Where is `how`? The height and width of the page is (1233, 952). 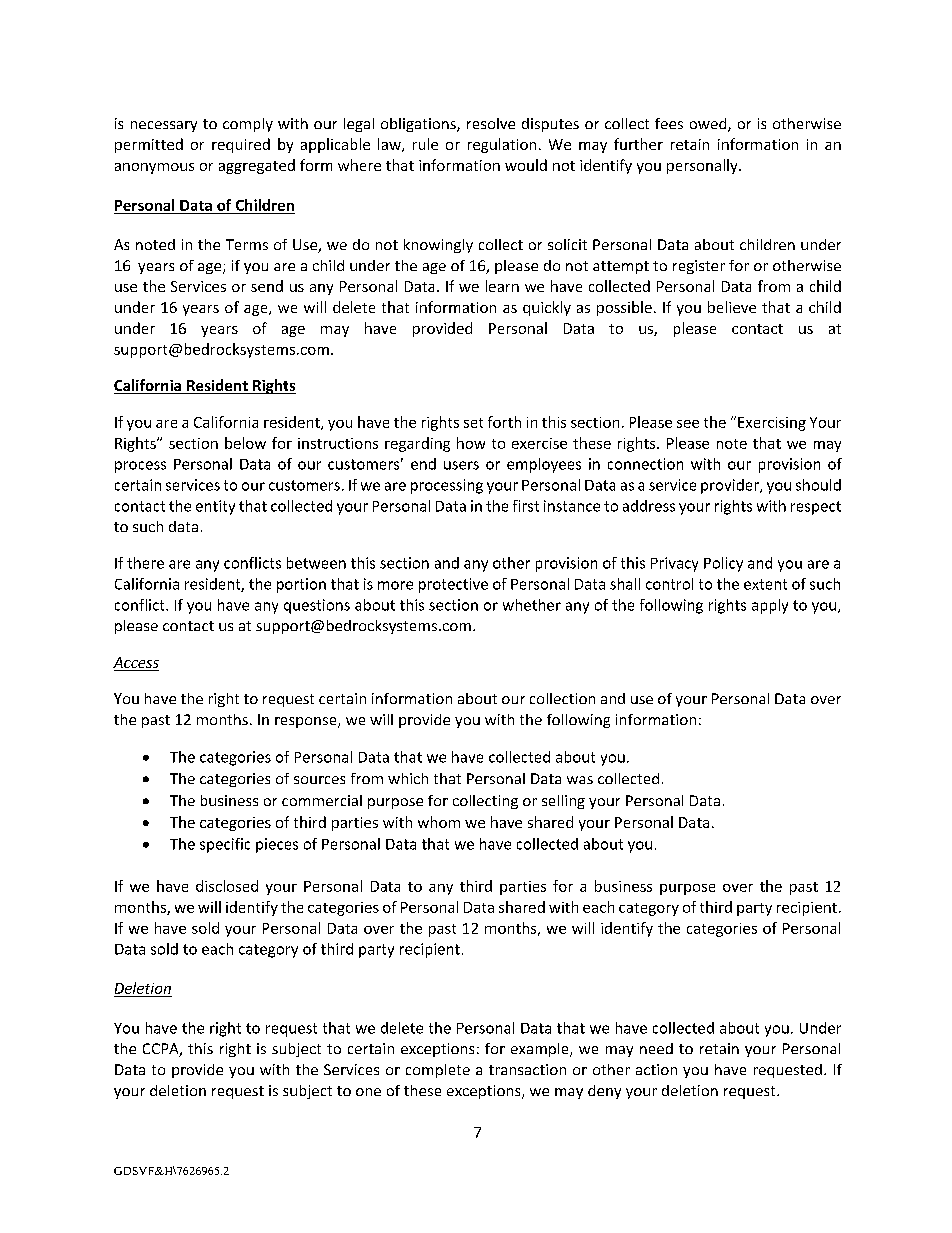
how is located at coordinates (471, 443).
